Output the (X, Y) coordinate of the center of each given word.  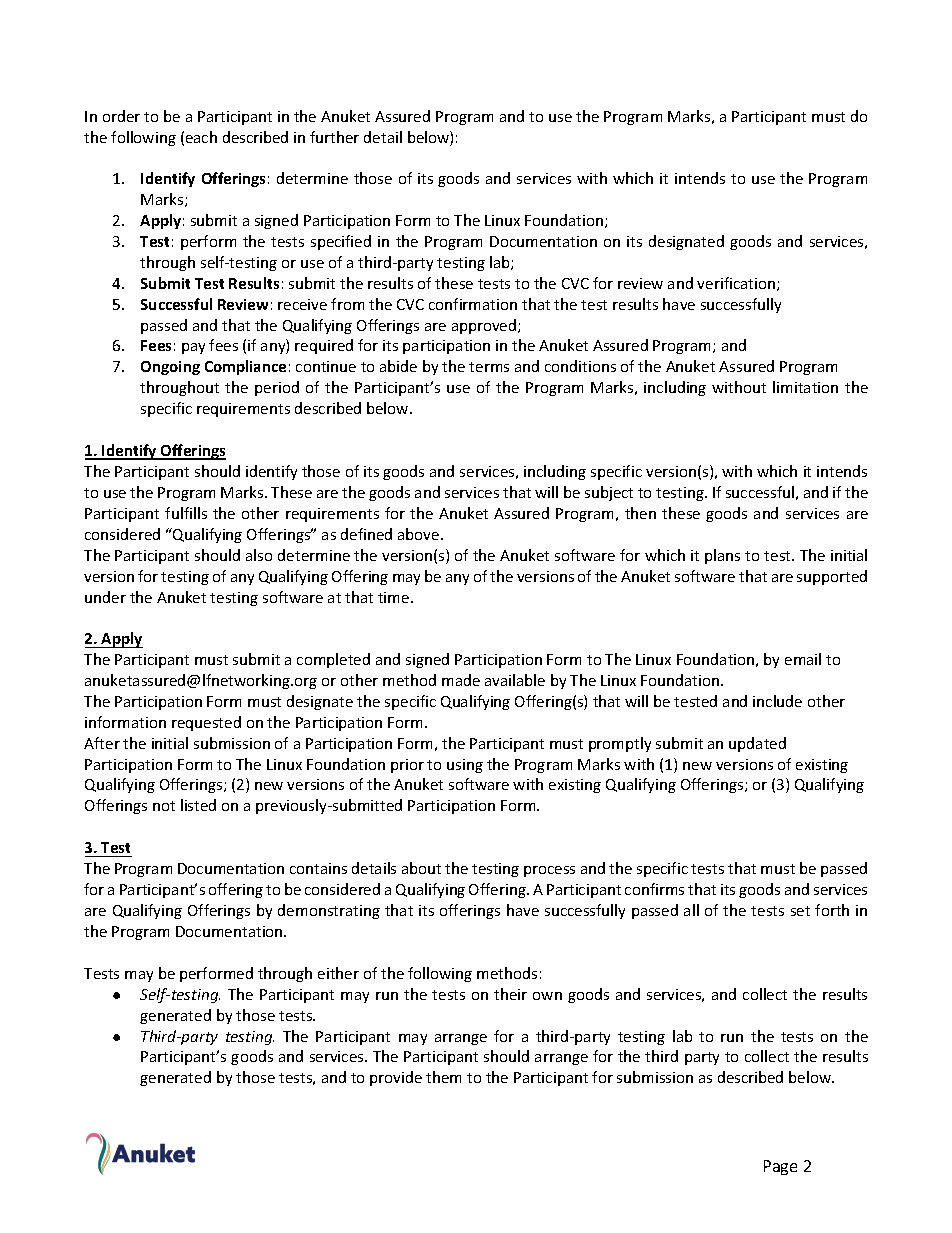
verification (737, 284)
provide (396, 1078)
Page (780, 1167)
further (334, 137)
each (201, 137)
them (443, 1077)
